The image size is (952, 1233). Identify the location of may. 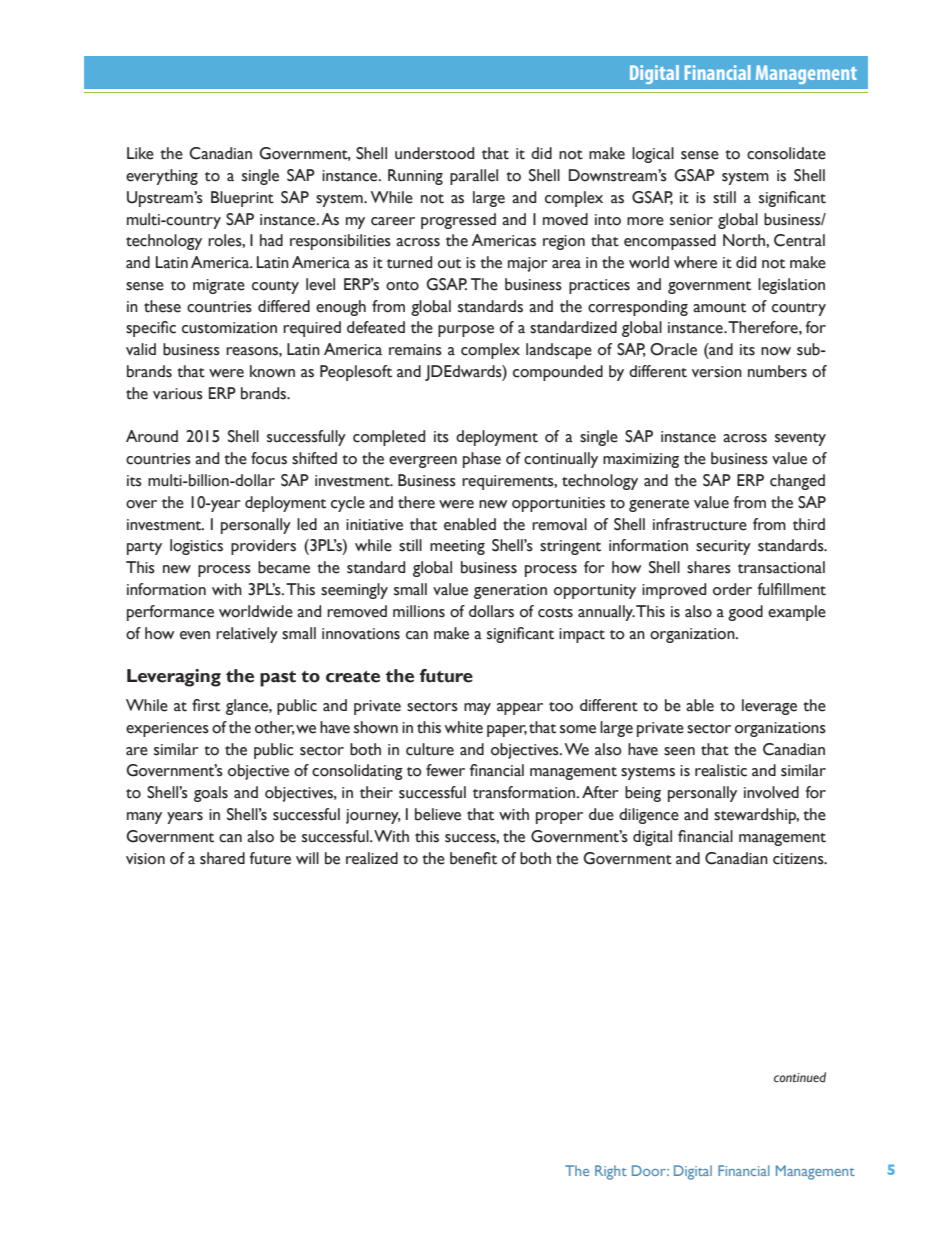
(477, 709).
